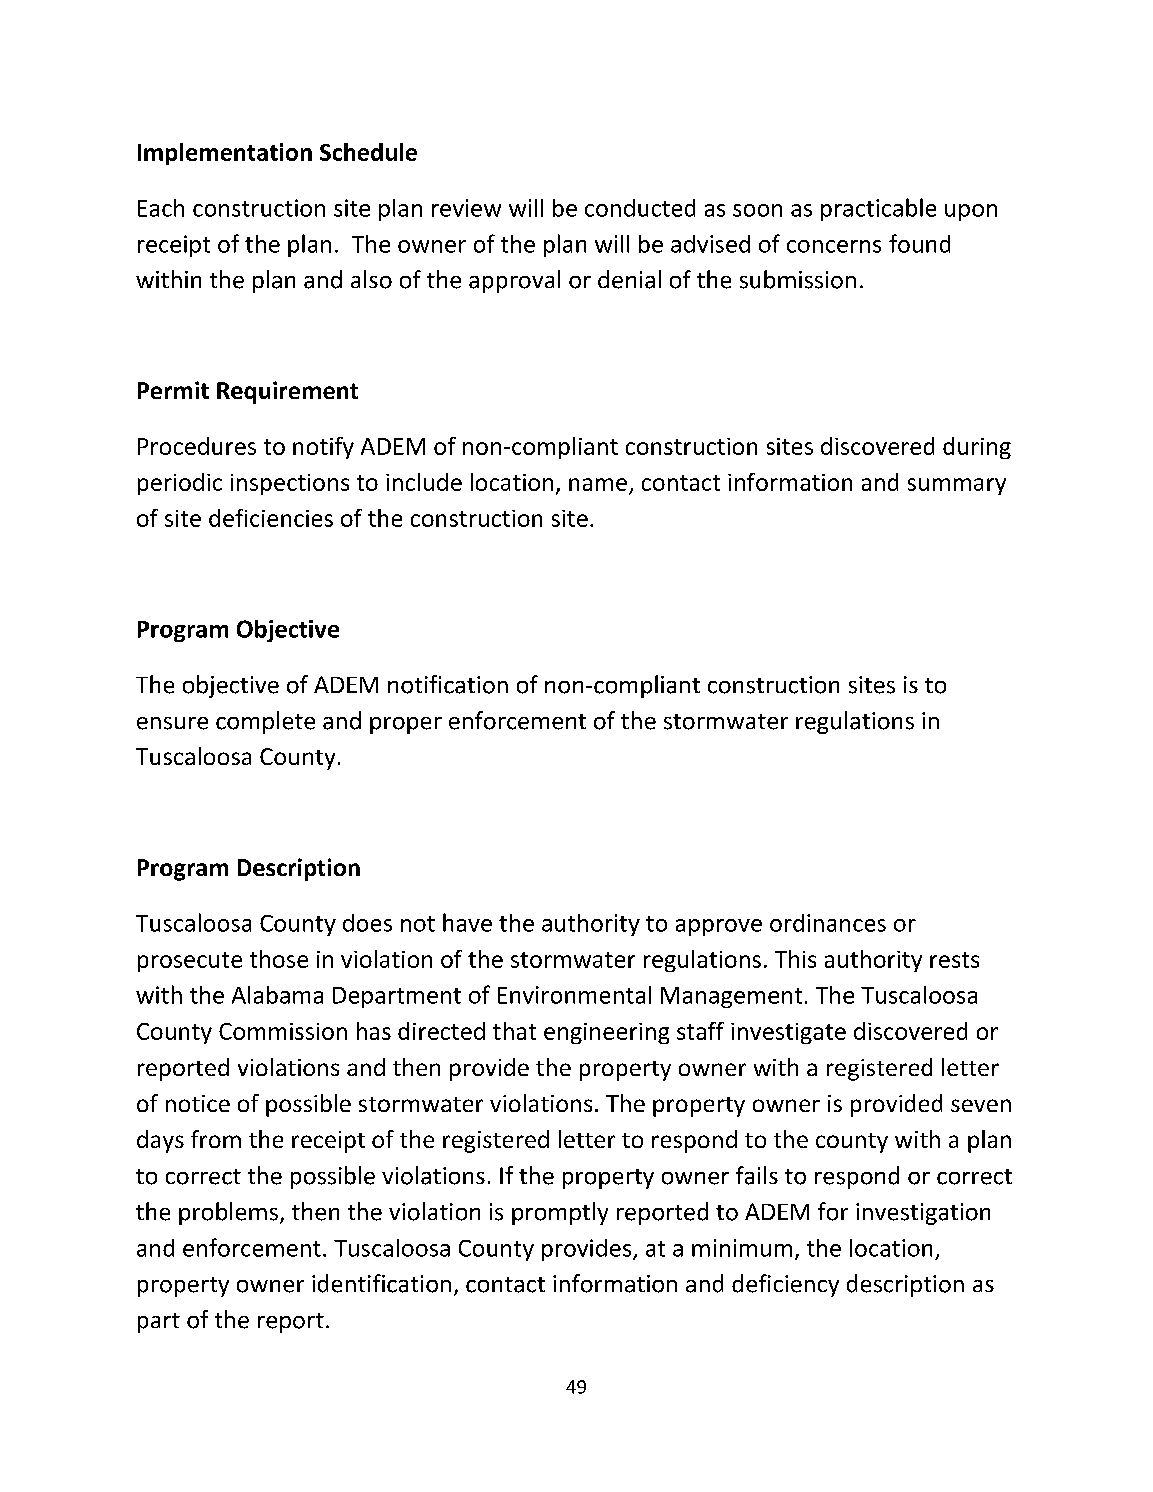  I want to click on conducted, so click(640, 208).
